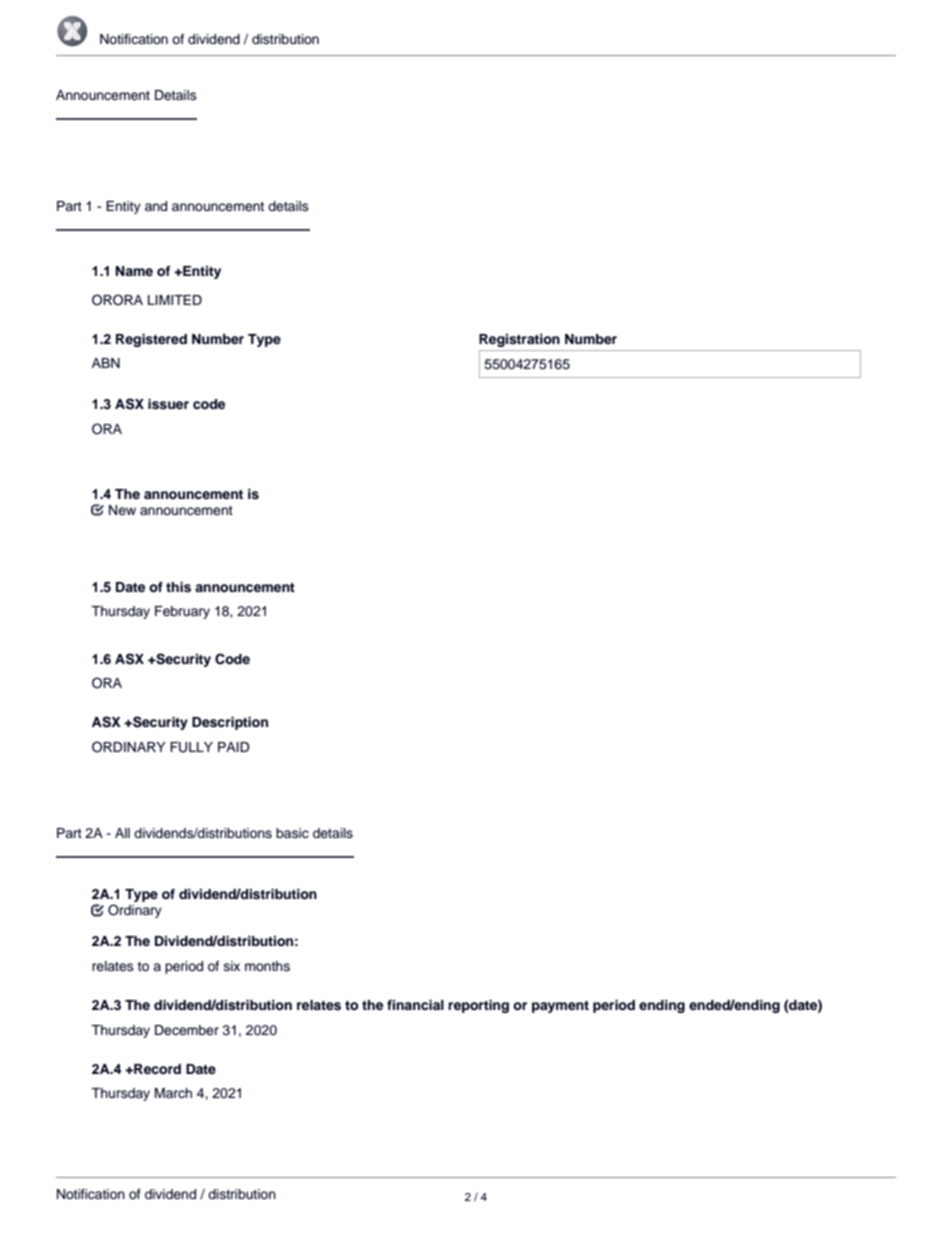 The height and width of the page is (1233, 952). Describe the element at coordinates (156, 206) in the page. I see `and` at that location.
